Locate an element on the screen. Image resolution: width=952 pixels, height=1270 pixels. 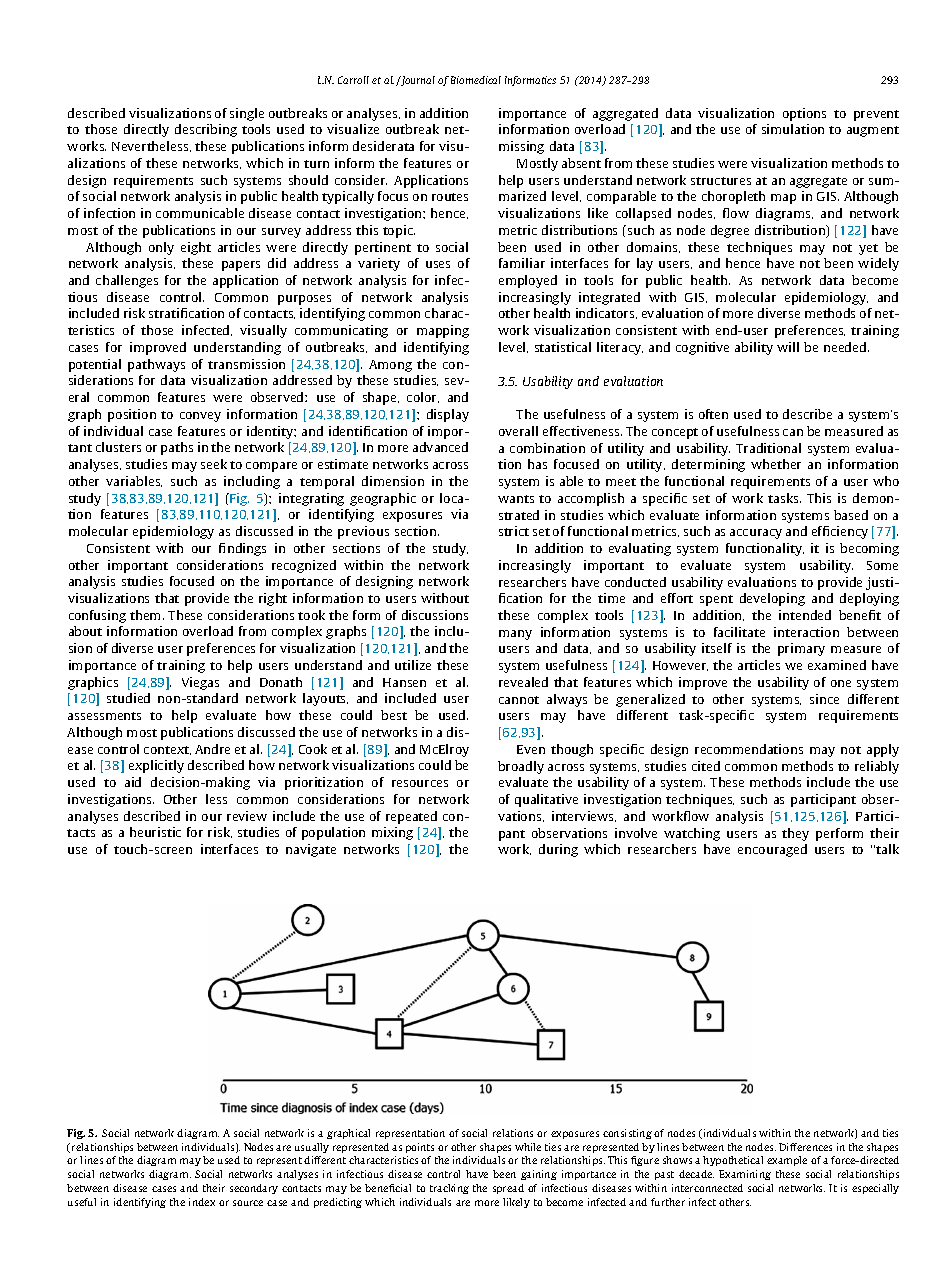
index is located at coordinates (202, 1202).
